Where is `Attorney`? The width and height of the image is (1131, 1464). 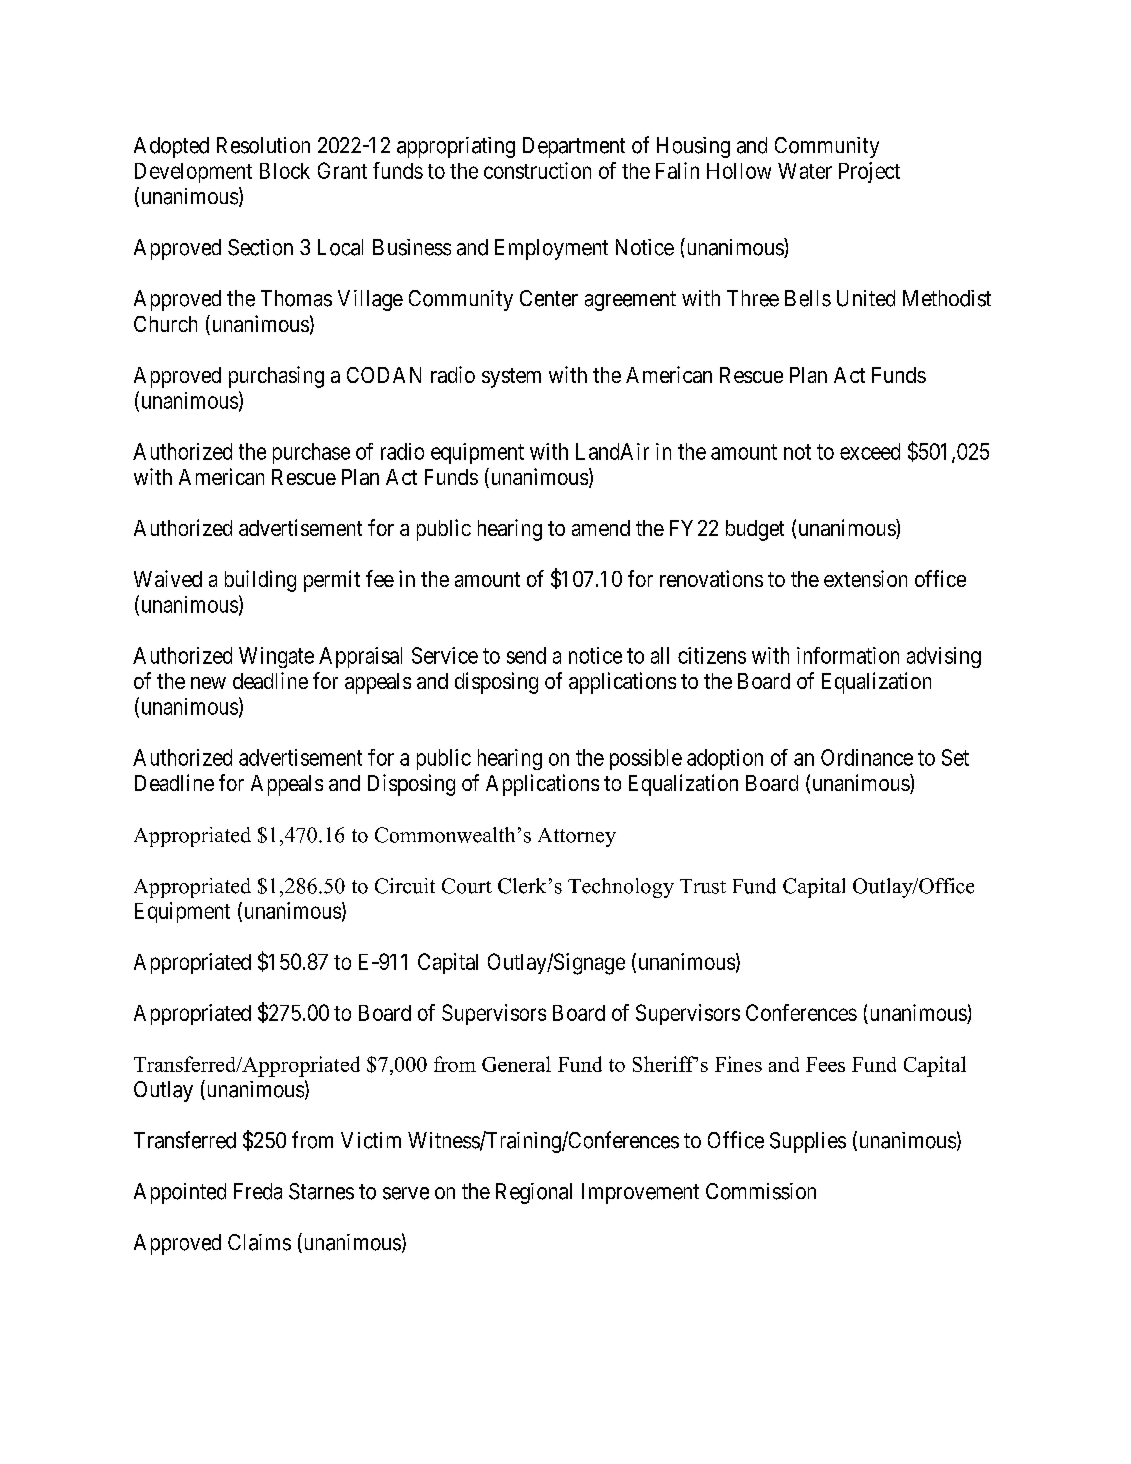
Attorney is located at coordinates (577, 837).
